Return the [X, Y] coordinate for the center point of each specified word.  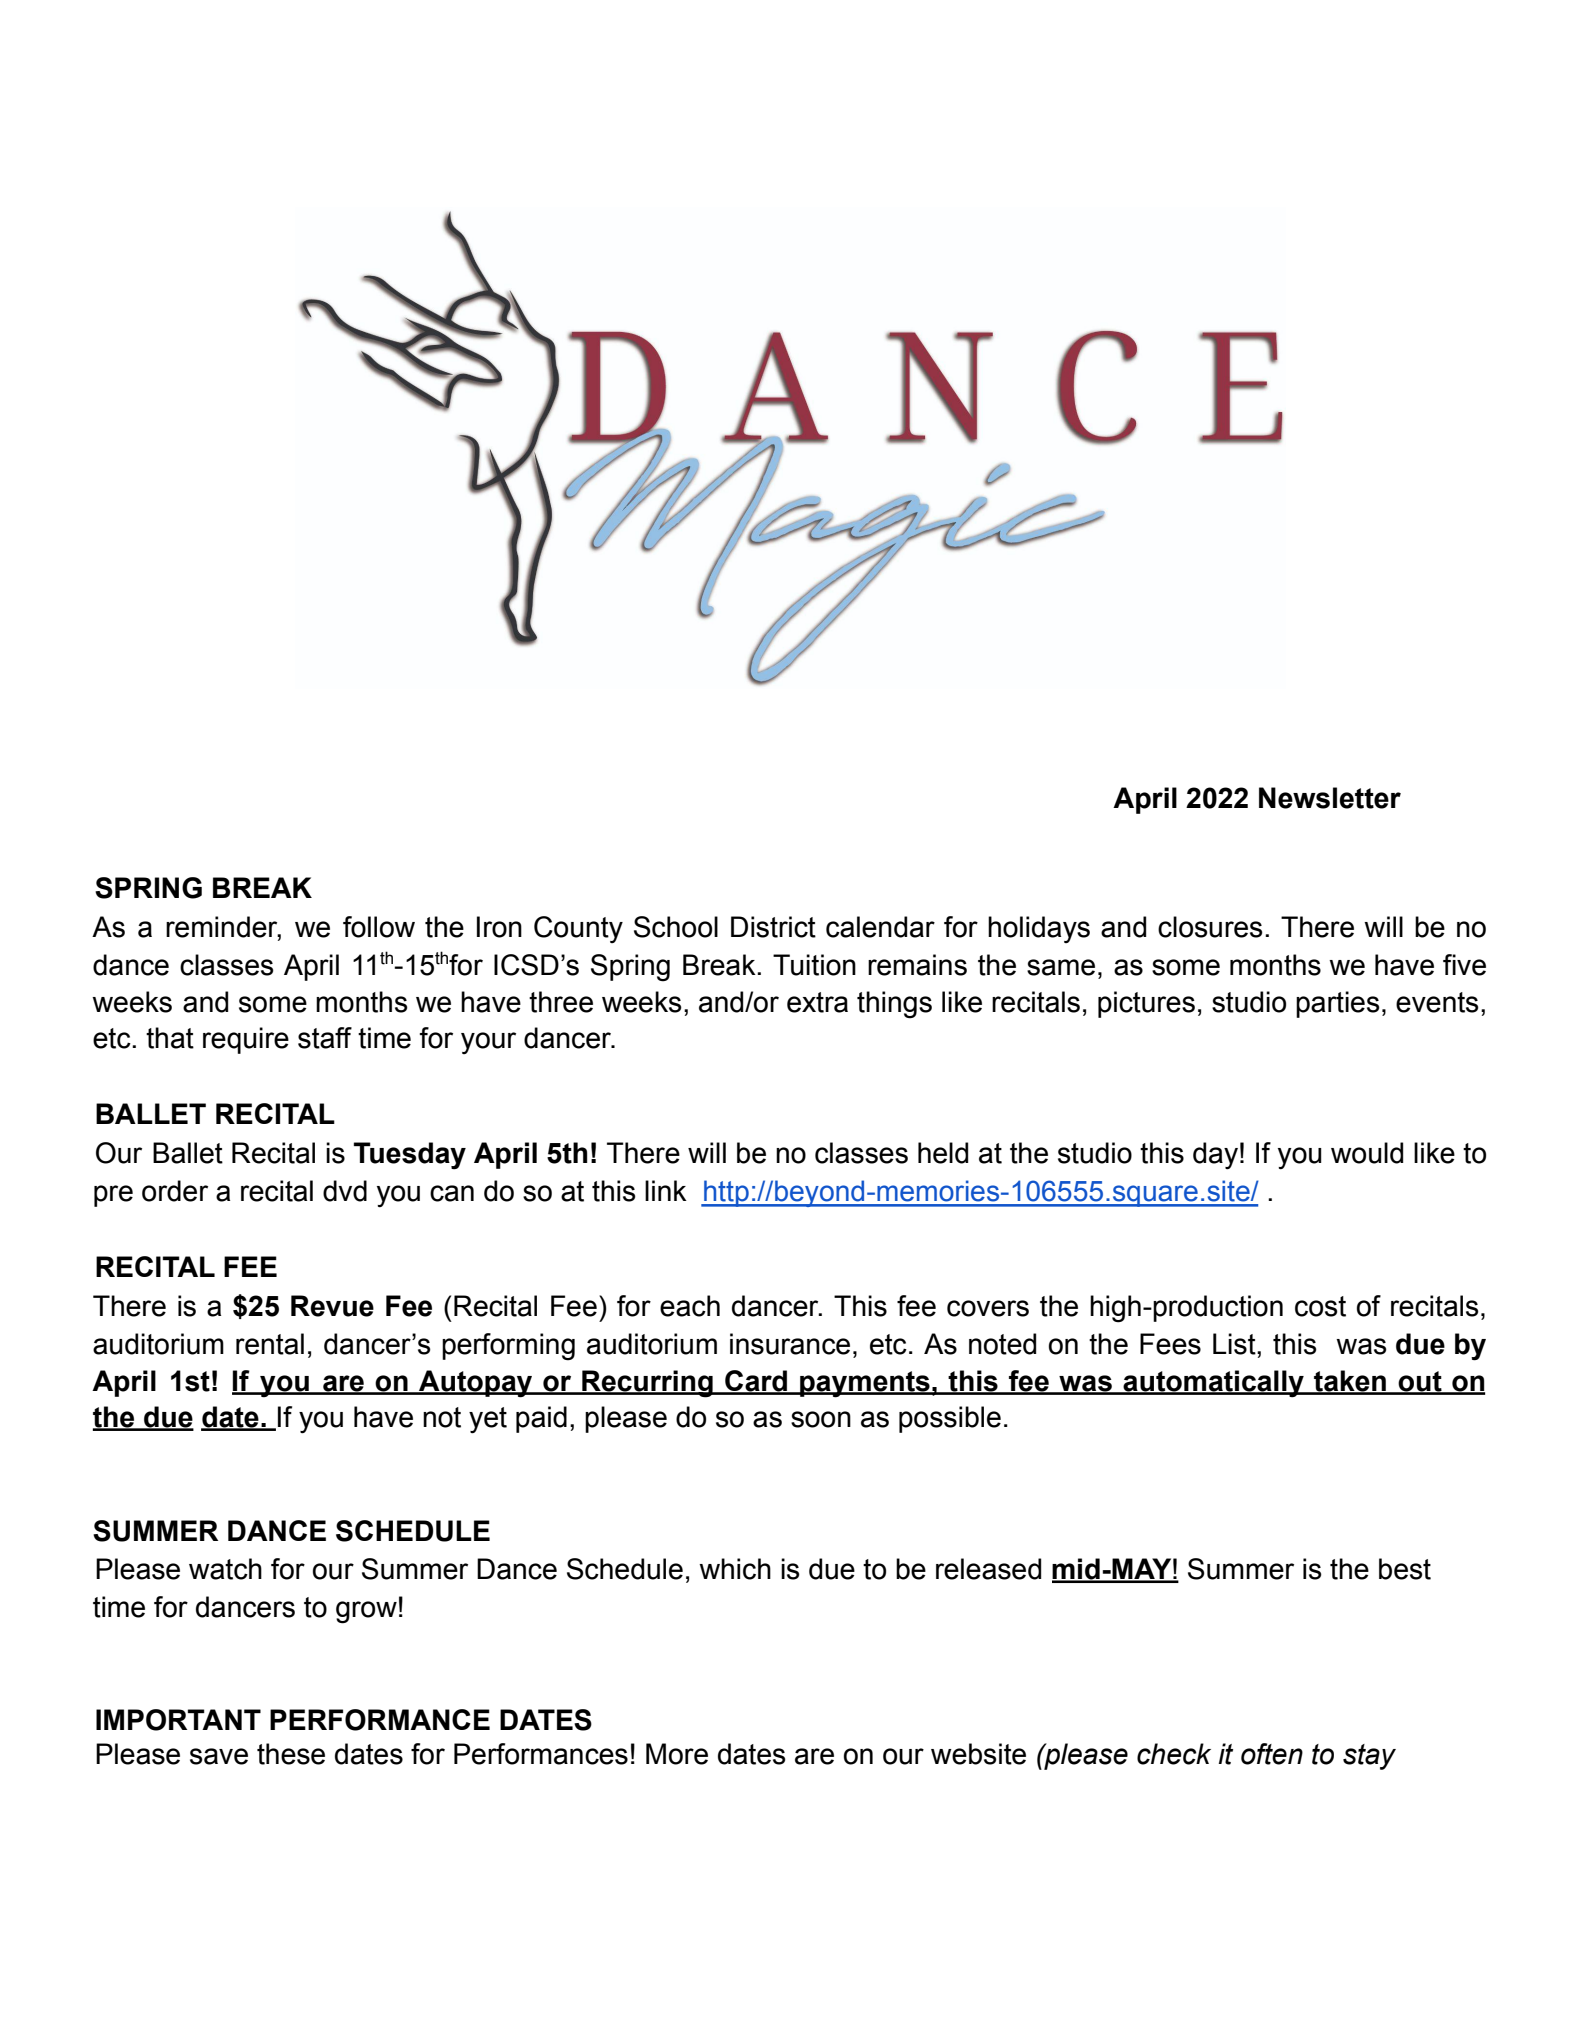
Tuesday [410, 1156]
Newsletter [1330, 798]
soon [821, 1419]
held [943, 1153]
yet [488, 1420]
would [1367, 1153]
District [773, 927]
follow [379, 927]
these [291, 1754]
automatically [1214, 1384]
